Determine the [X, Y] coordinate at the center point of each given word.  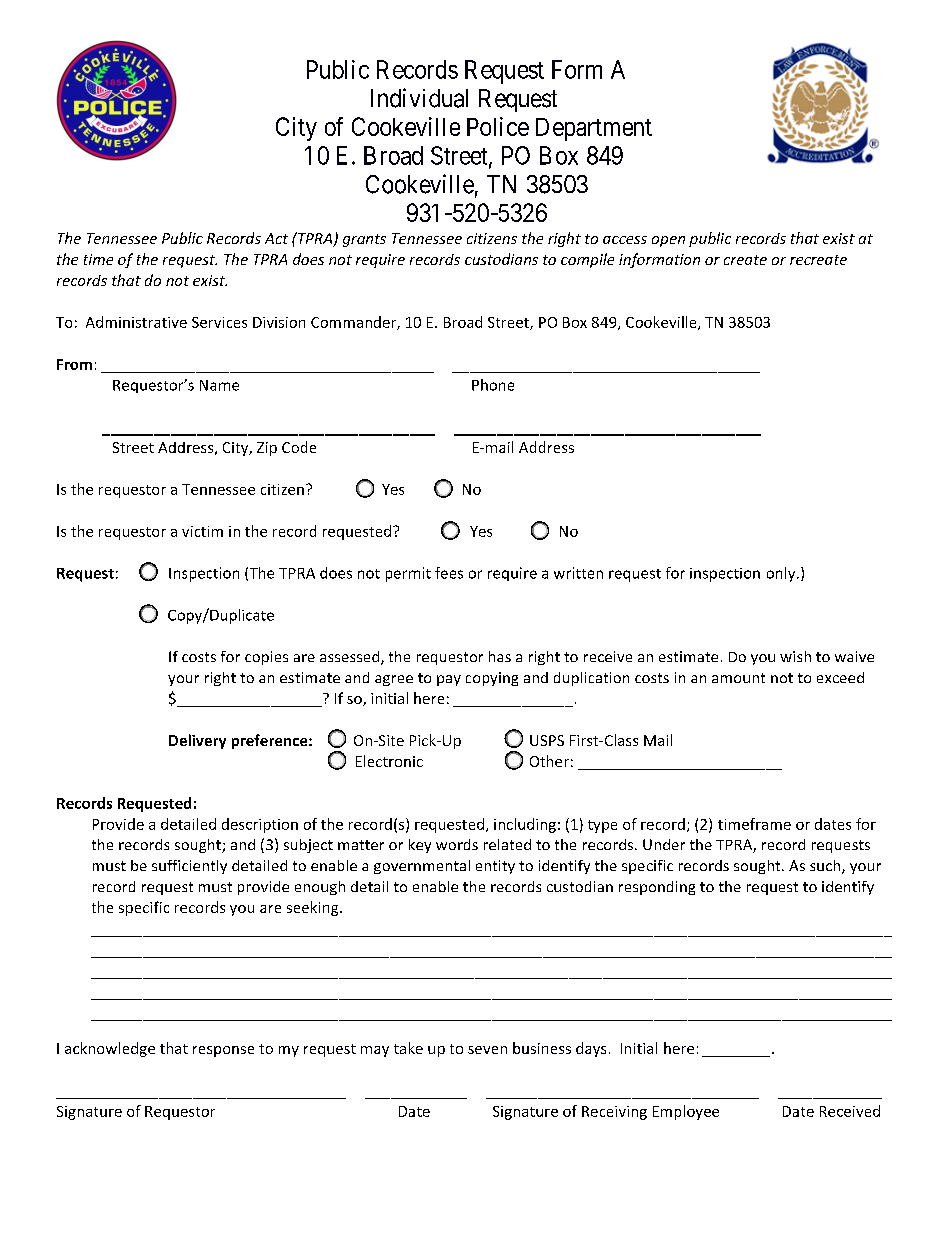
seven [487, 1050]
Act [276, 238]
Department [594, 129]
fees [449, 573]
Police [498, 126]
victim [202, 531]
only [782, 574]
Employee [686, 1112]
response [223, 1051]
